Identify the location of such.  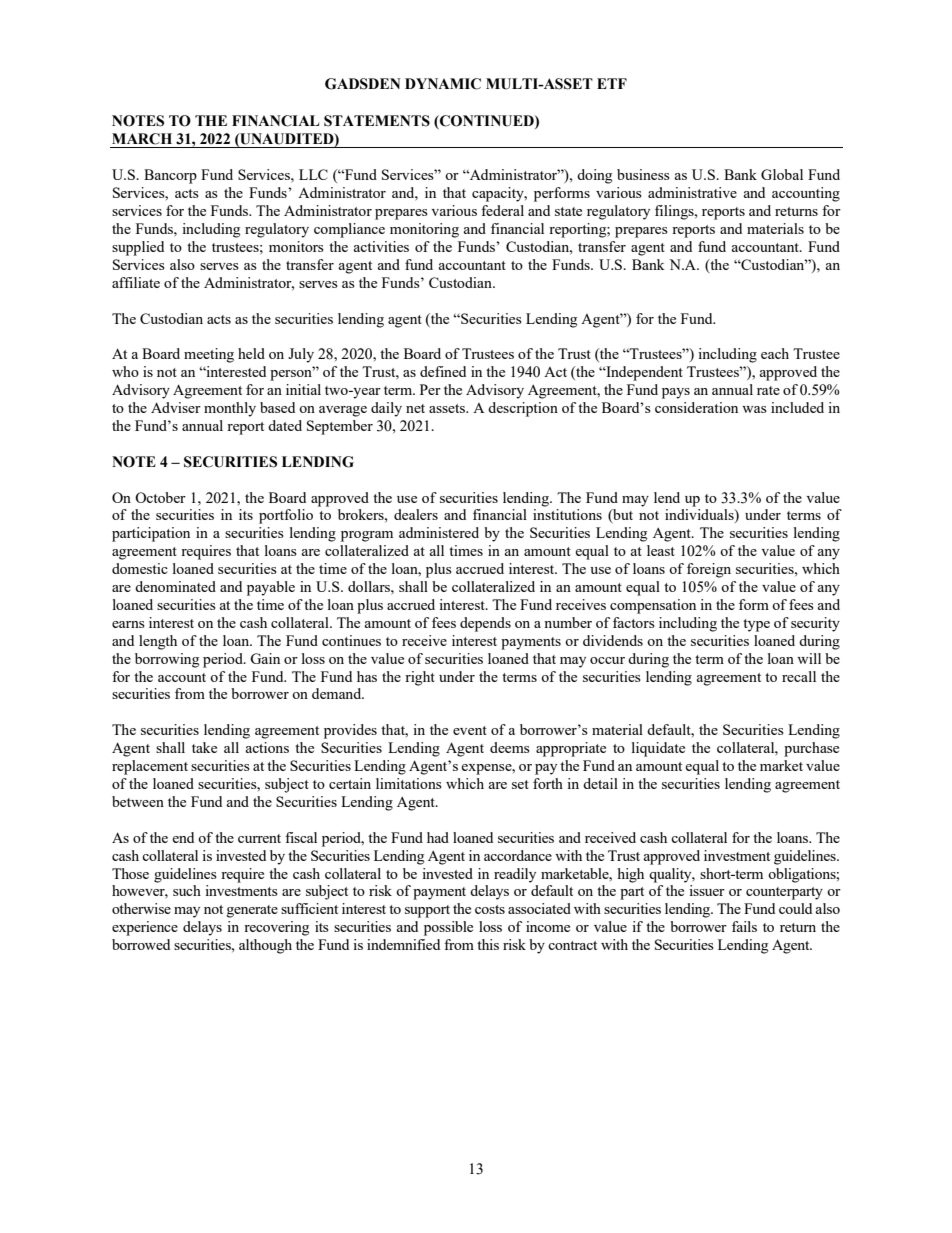
(187, 890).
